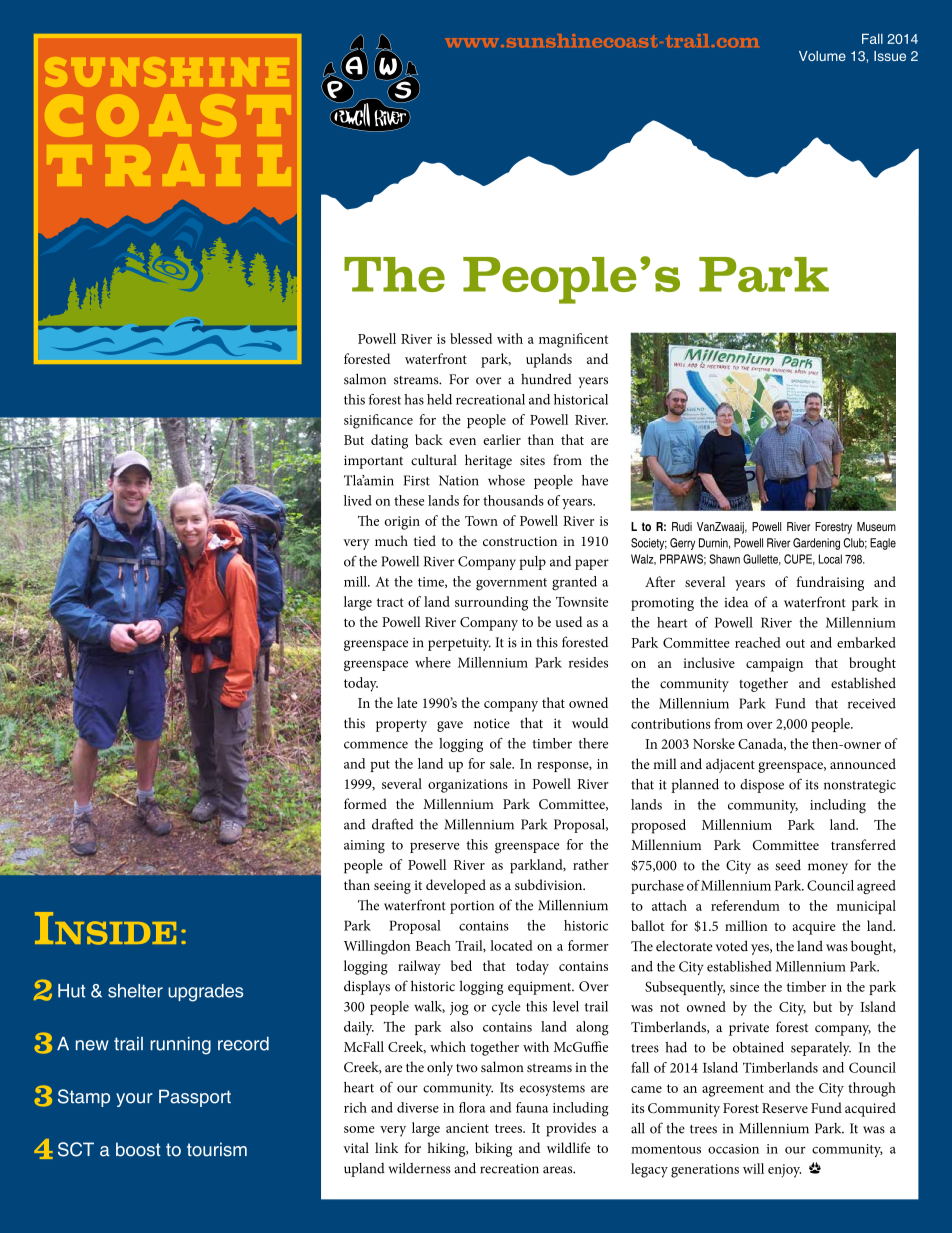  Describe the element at coordinates (795, 643) in the image. I see `out` at that location.
